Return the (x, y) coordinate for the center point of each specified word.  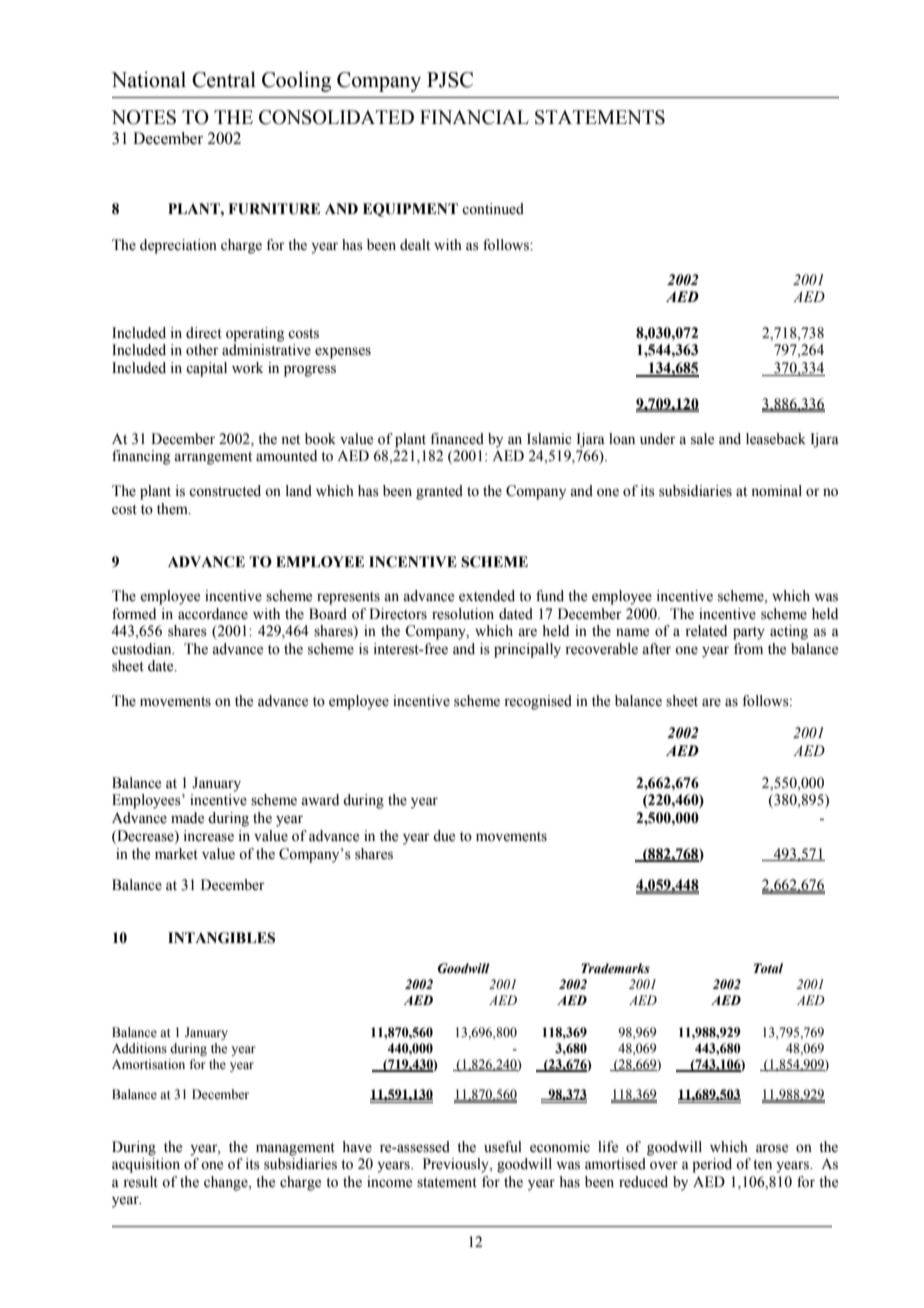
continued (493, 209)
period (712, 1165)
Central (224, 79)
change (227, 1183)
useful (503, 1147)
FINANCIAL (474, 117)
